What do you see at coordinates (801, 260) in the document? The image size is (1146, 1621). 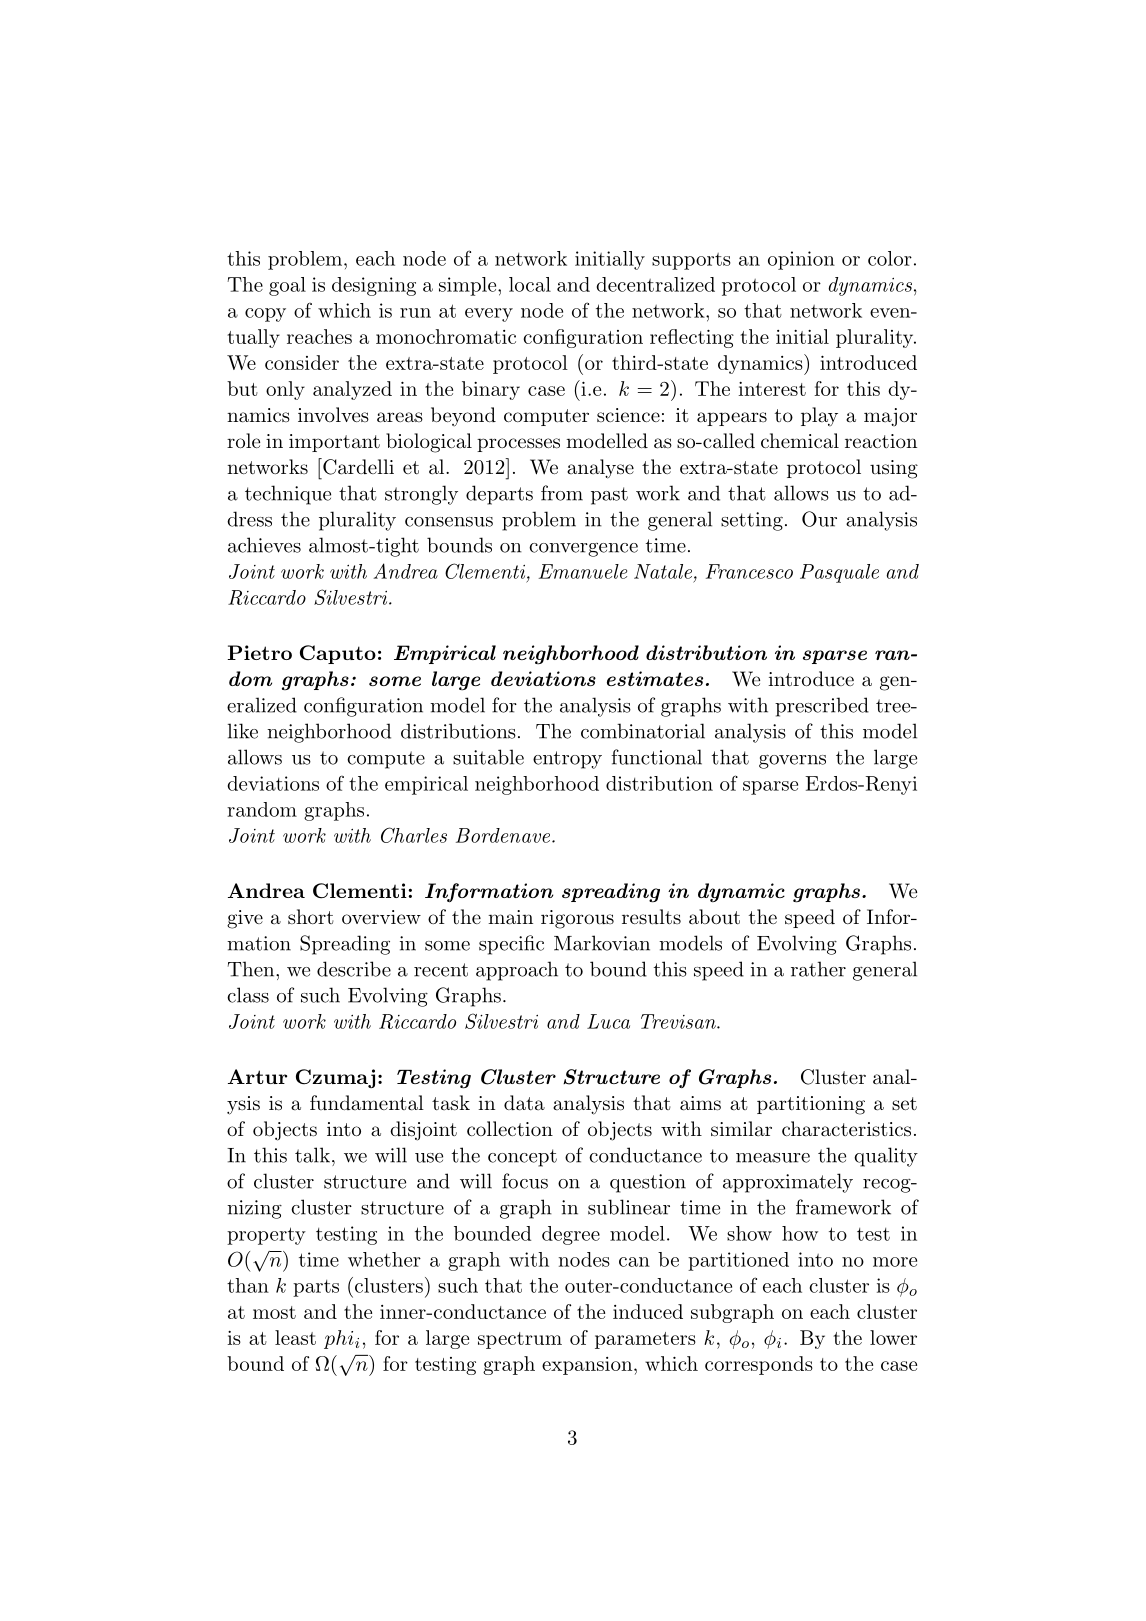 I see `opinion` at bounding box center [801, 260].
